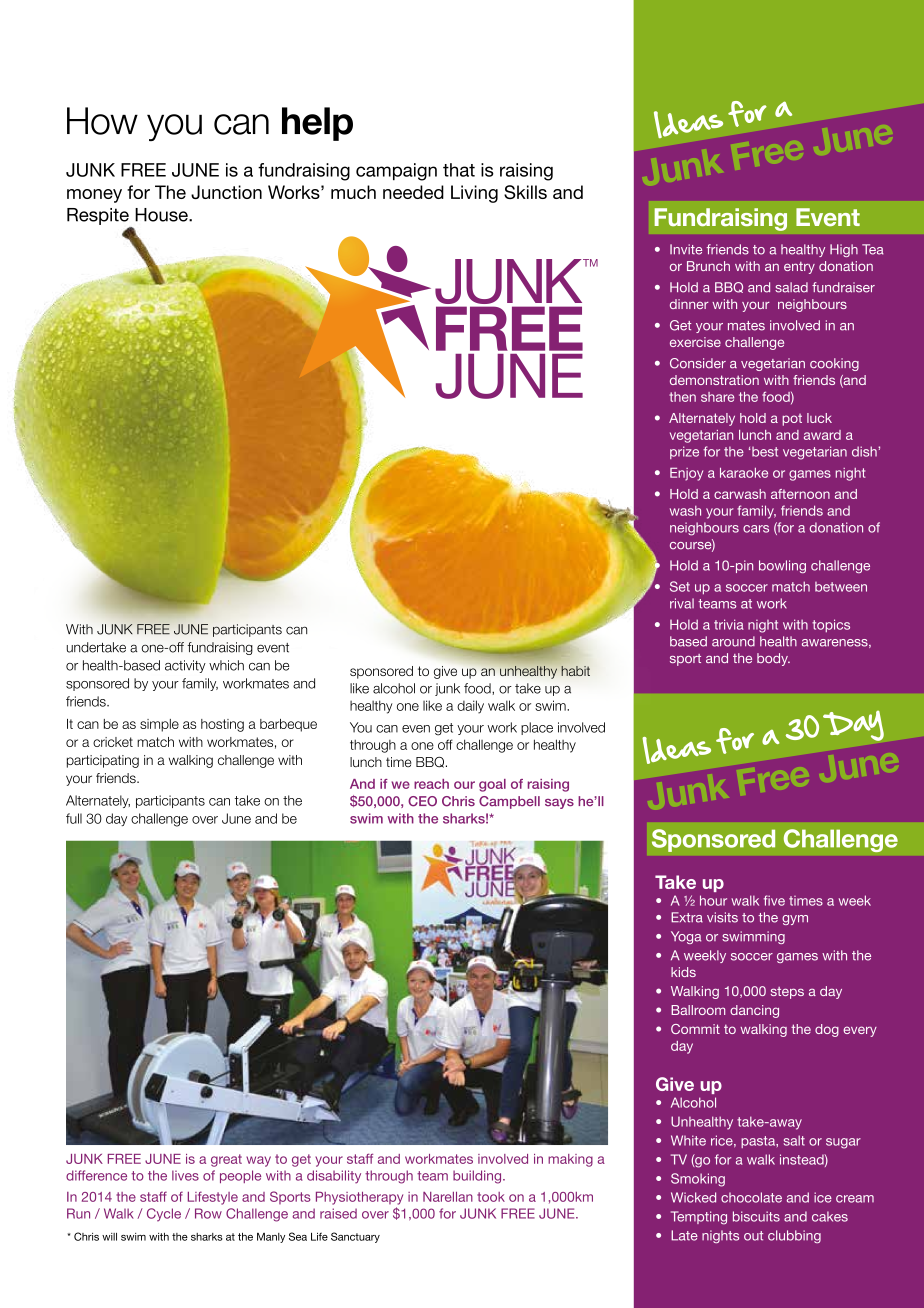 This image has height=1308, width=924. Describe the element at coordinates (787, 993) in the image. I see `steps` at that location.
